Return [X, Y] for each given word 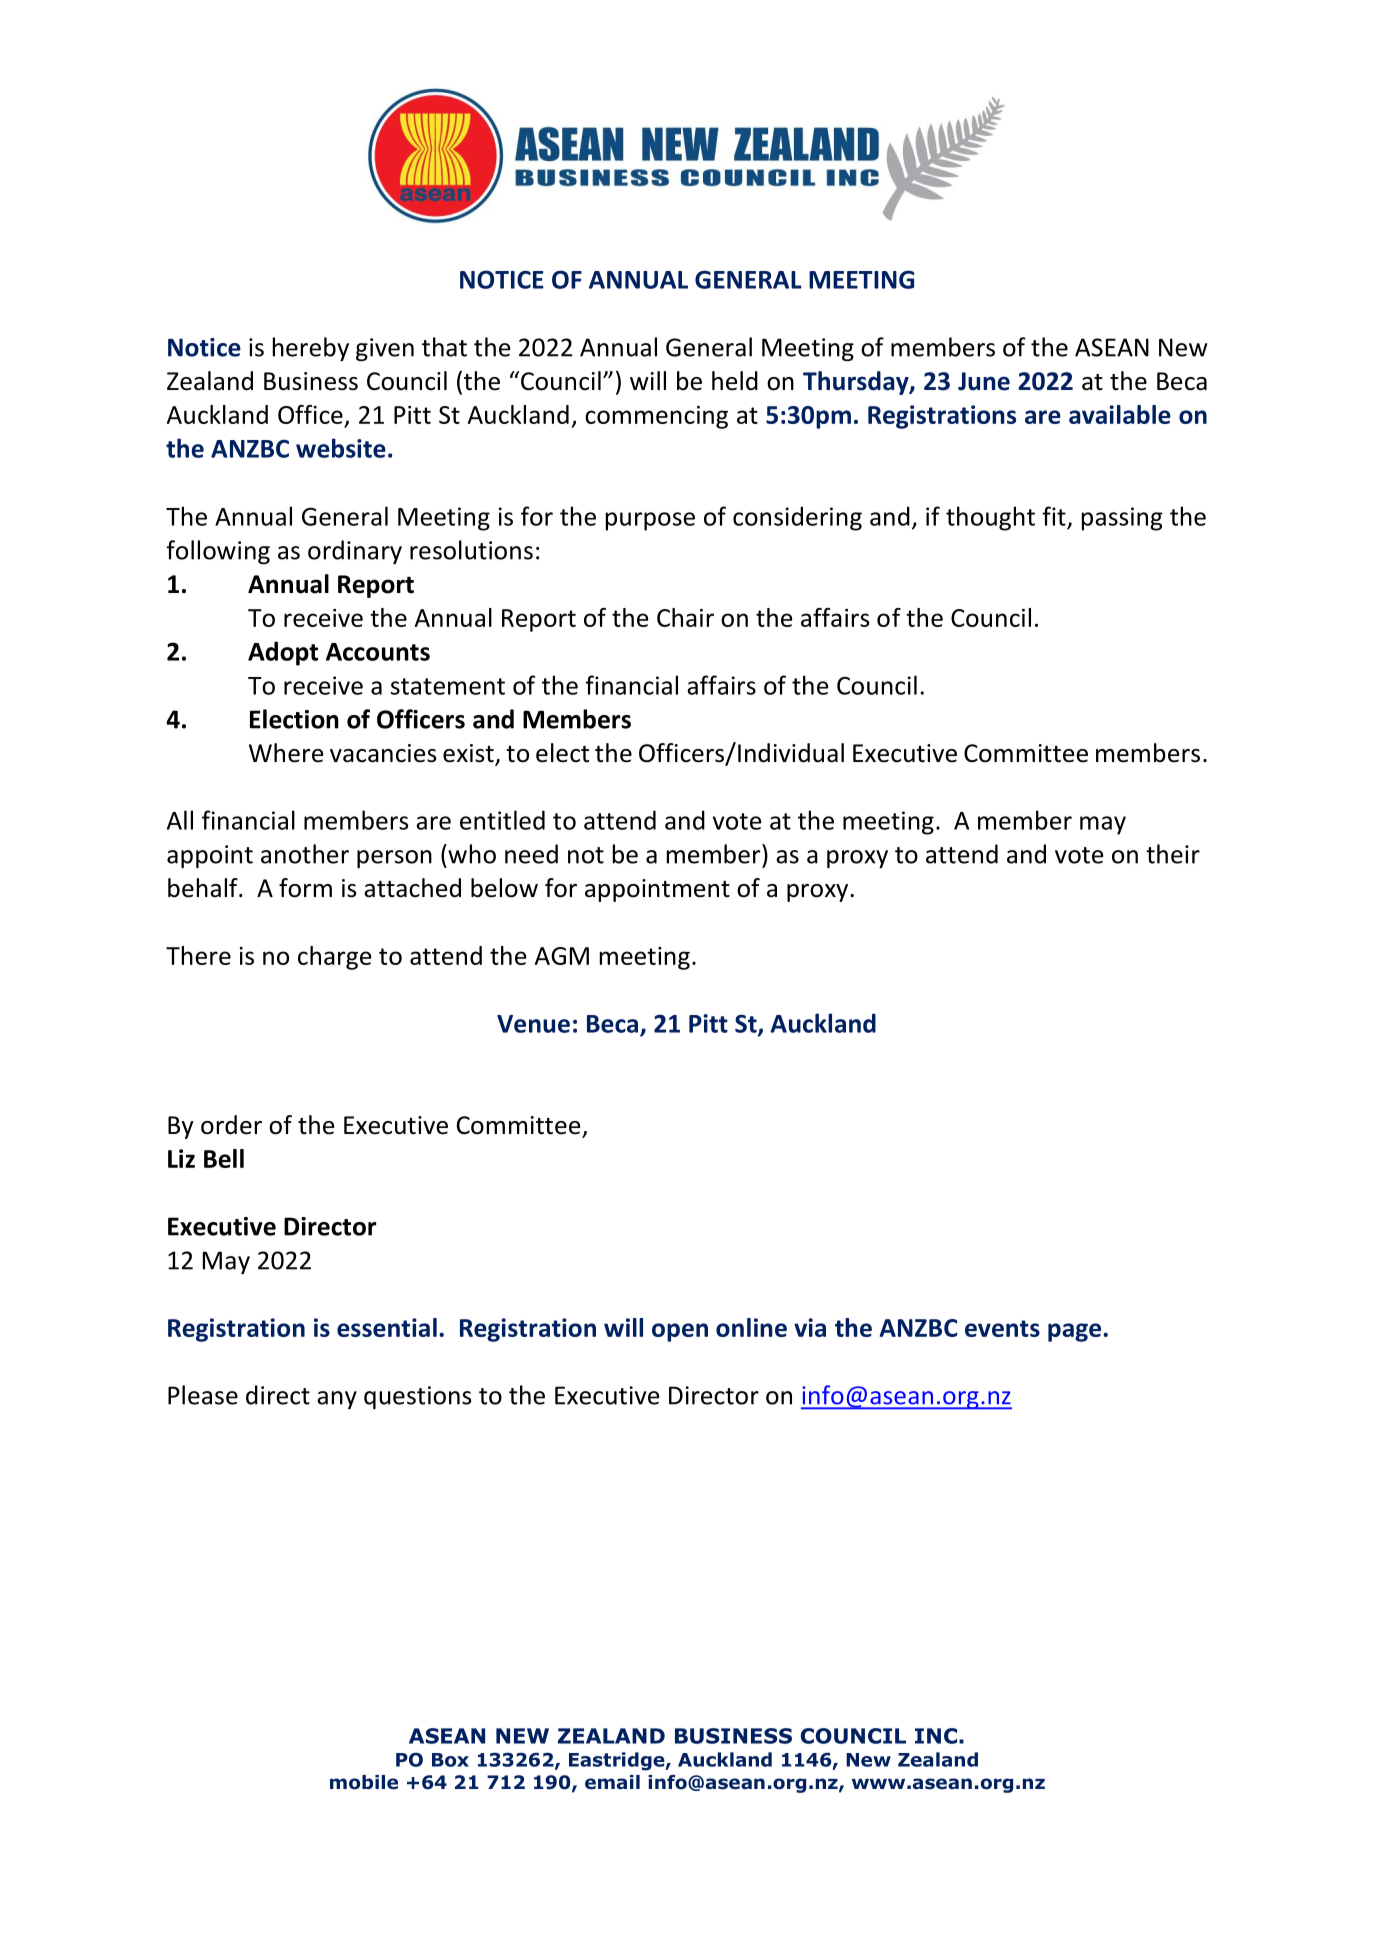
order [231, 1125]
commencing [656, 417]
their [1173, 854]
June [984, 381]
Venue [533, 1024]
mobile [364, 1782]
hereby [311, 349]
